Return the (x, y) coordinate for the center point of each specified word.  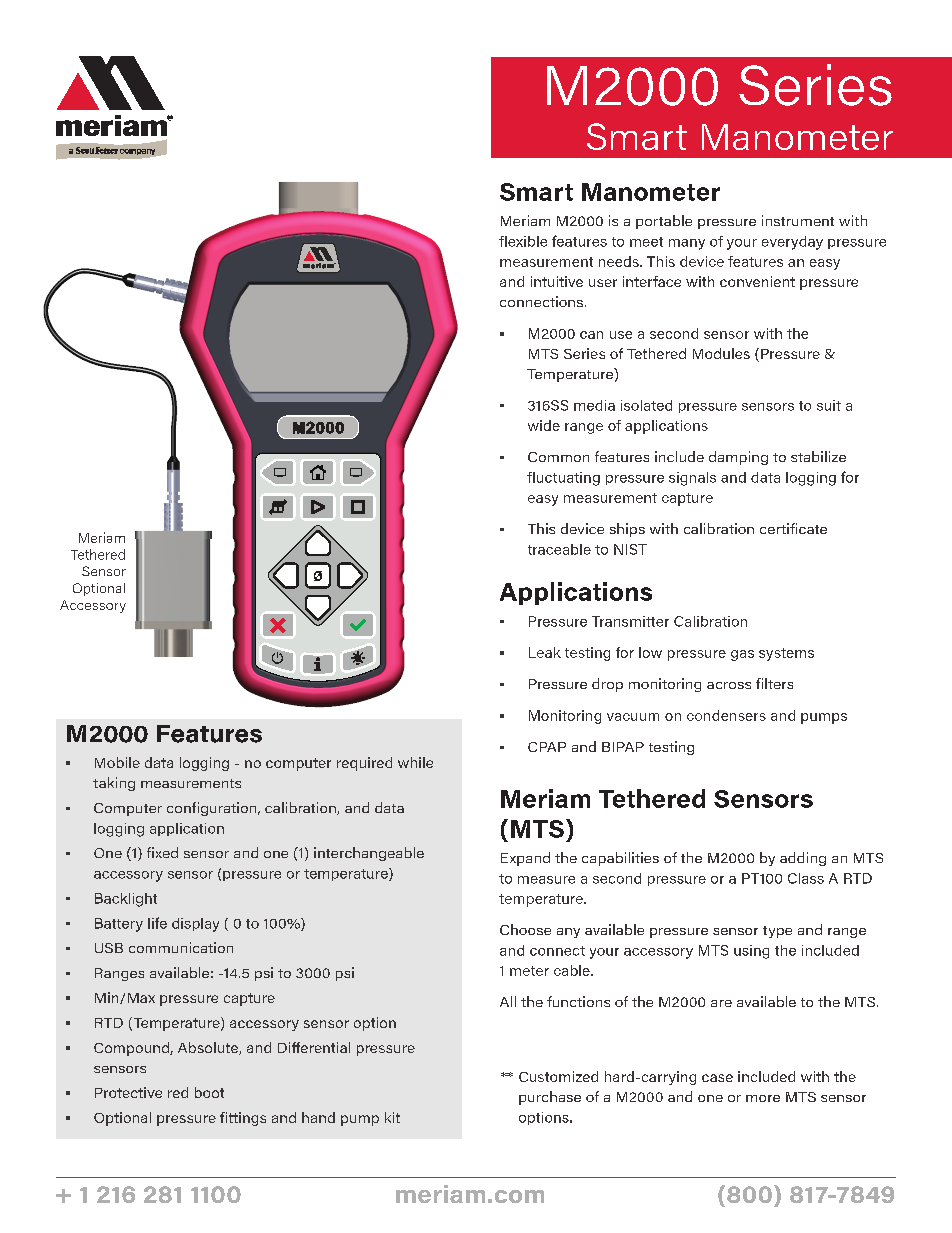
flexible (523, 241)
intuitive (557, 281)
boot (209, 1092)
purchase (550, 1098)
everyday (792, 243)
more (763, 1098)
